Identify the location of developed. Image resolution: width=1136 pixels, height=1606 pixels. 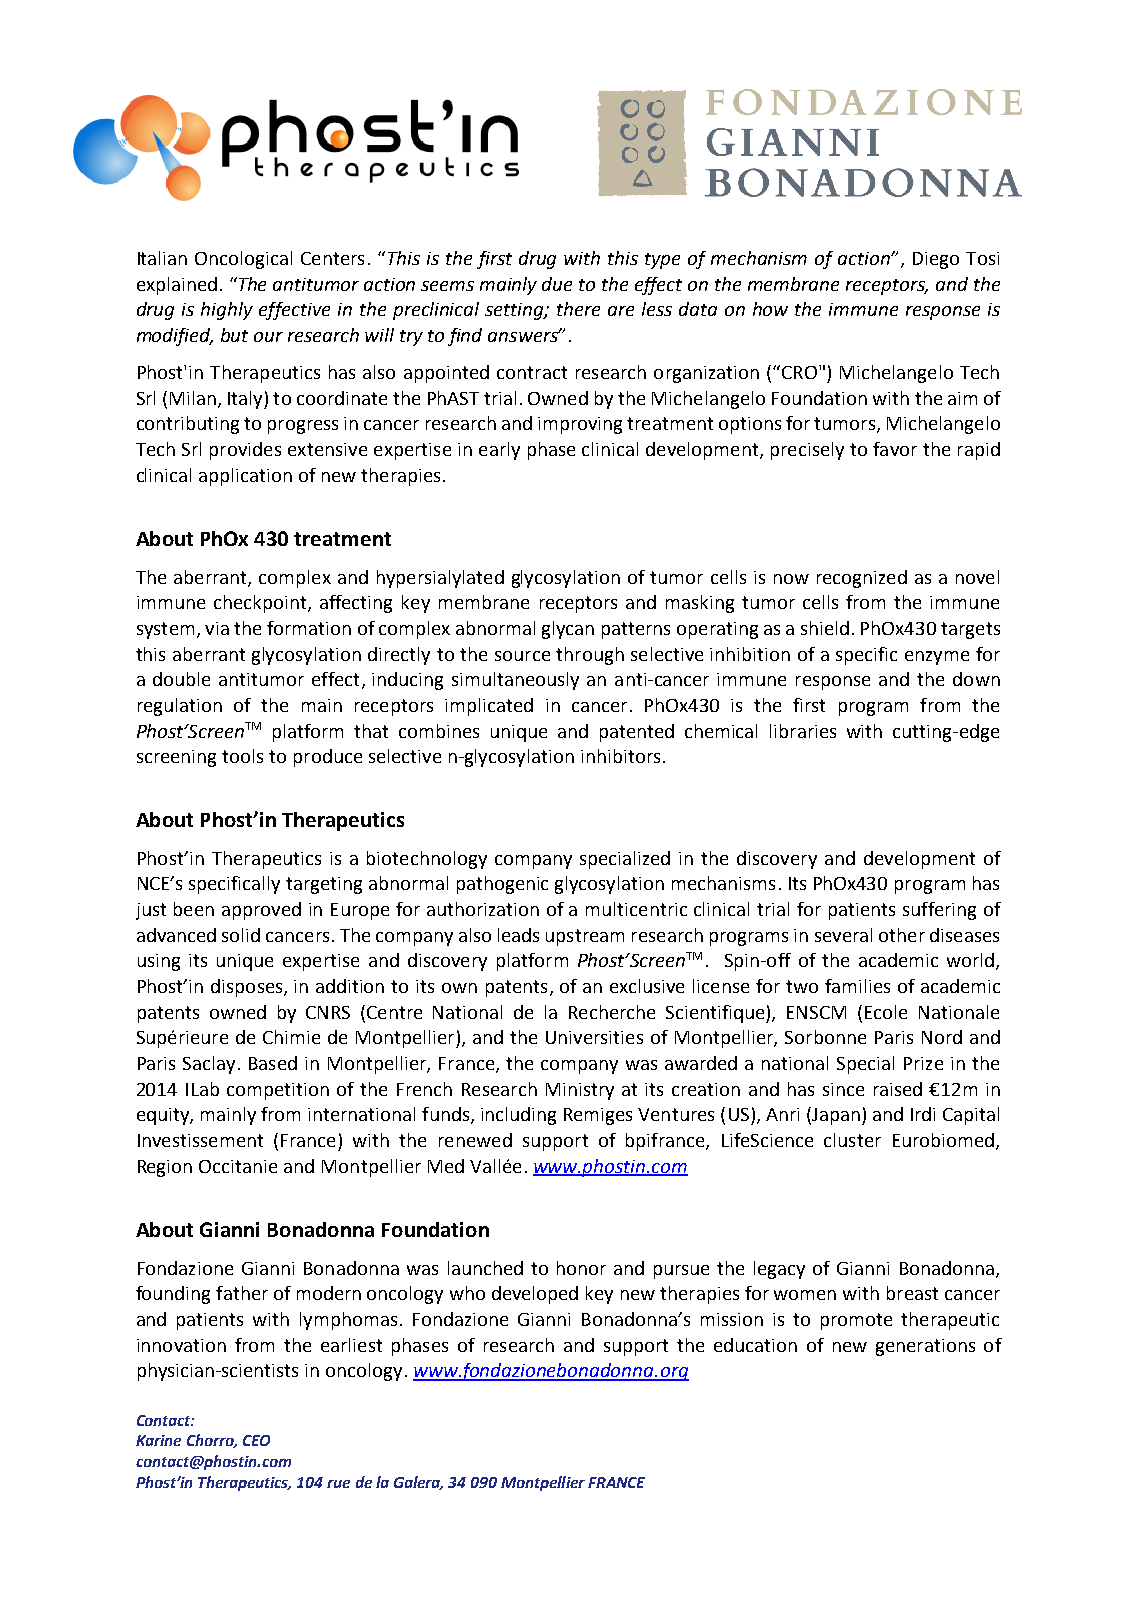
(535, 1295).
